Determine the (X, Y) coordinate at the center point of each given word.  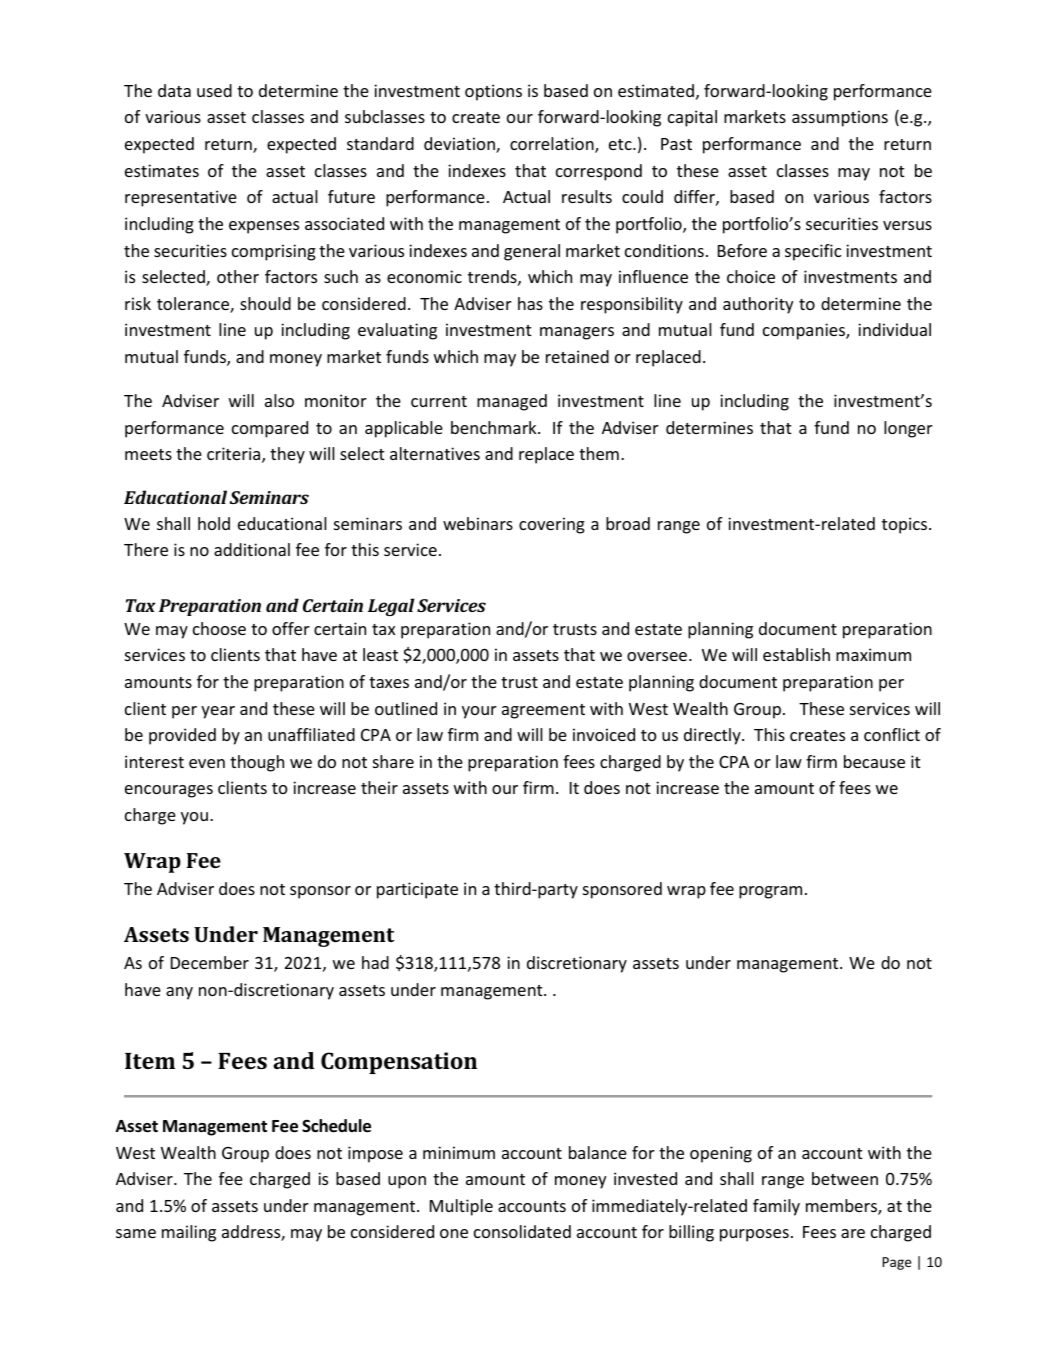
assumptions (840, 118)
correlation (553, 145)
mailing (189, 1233)
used (214, 90)
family (776, 1207)
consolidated (522, 1231)
